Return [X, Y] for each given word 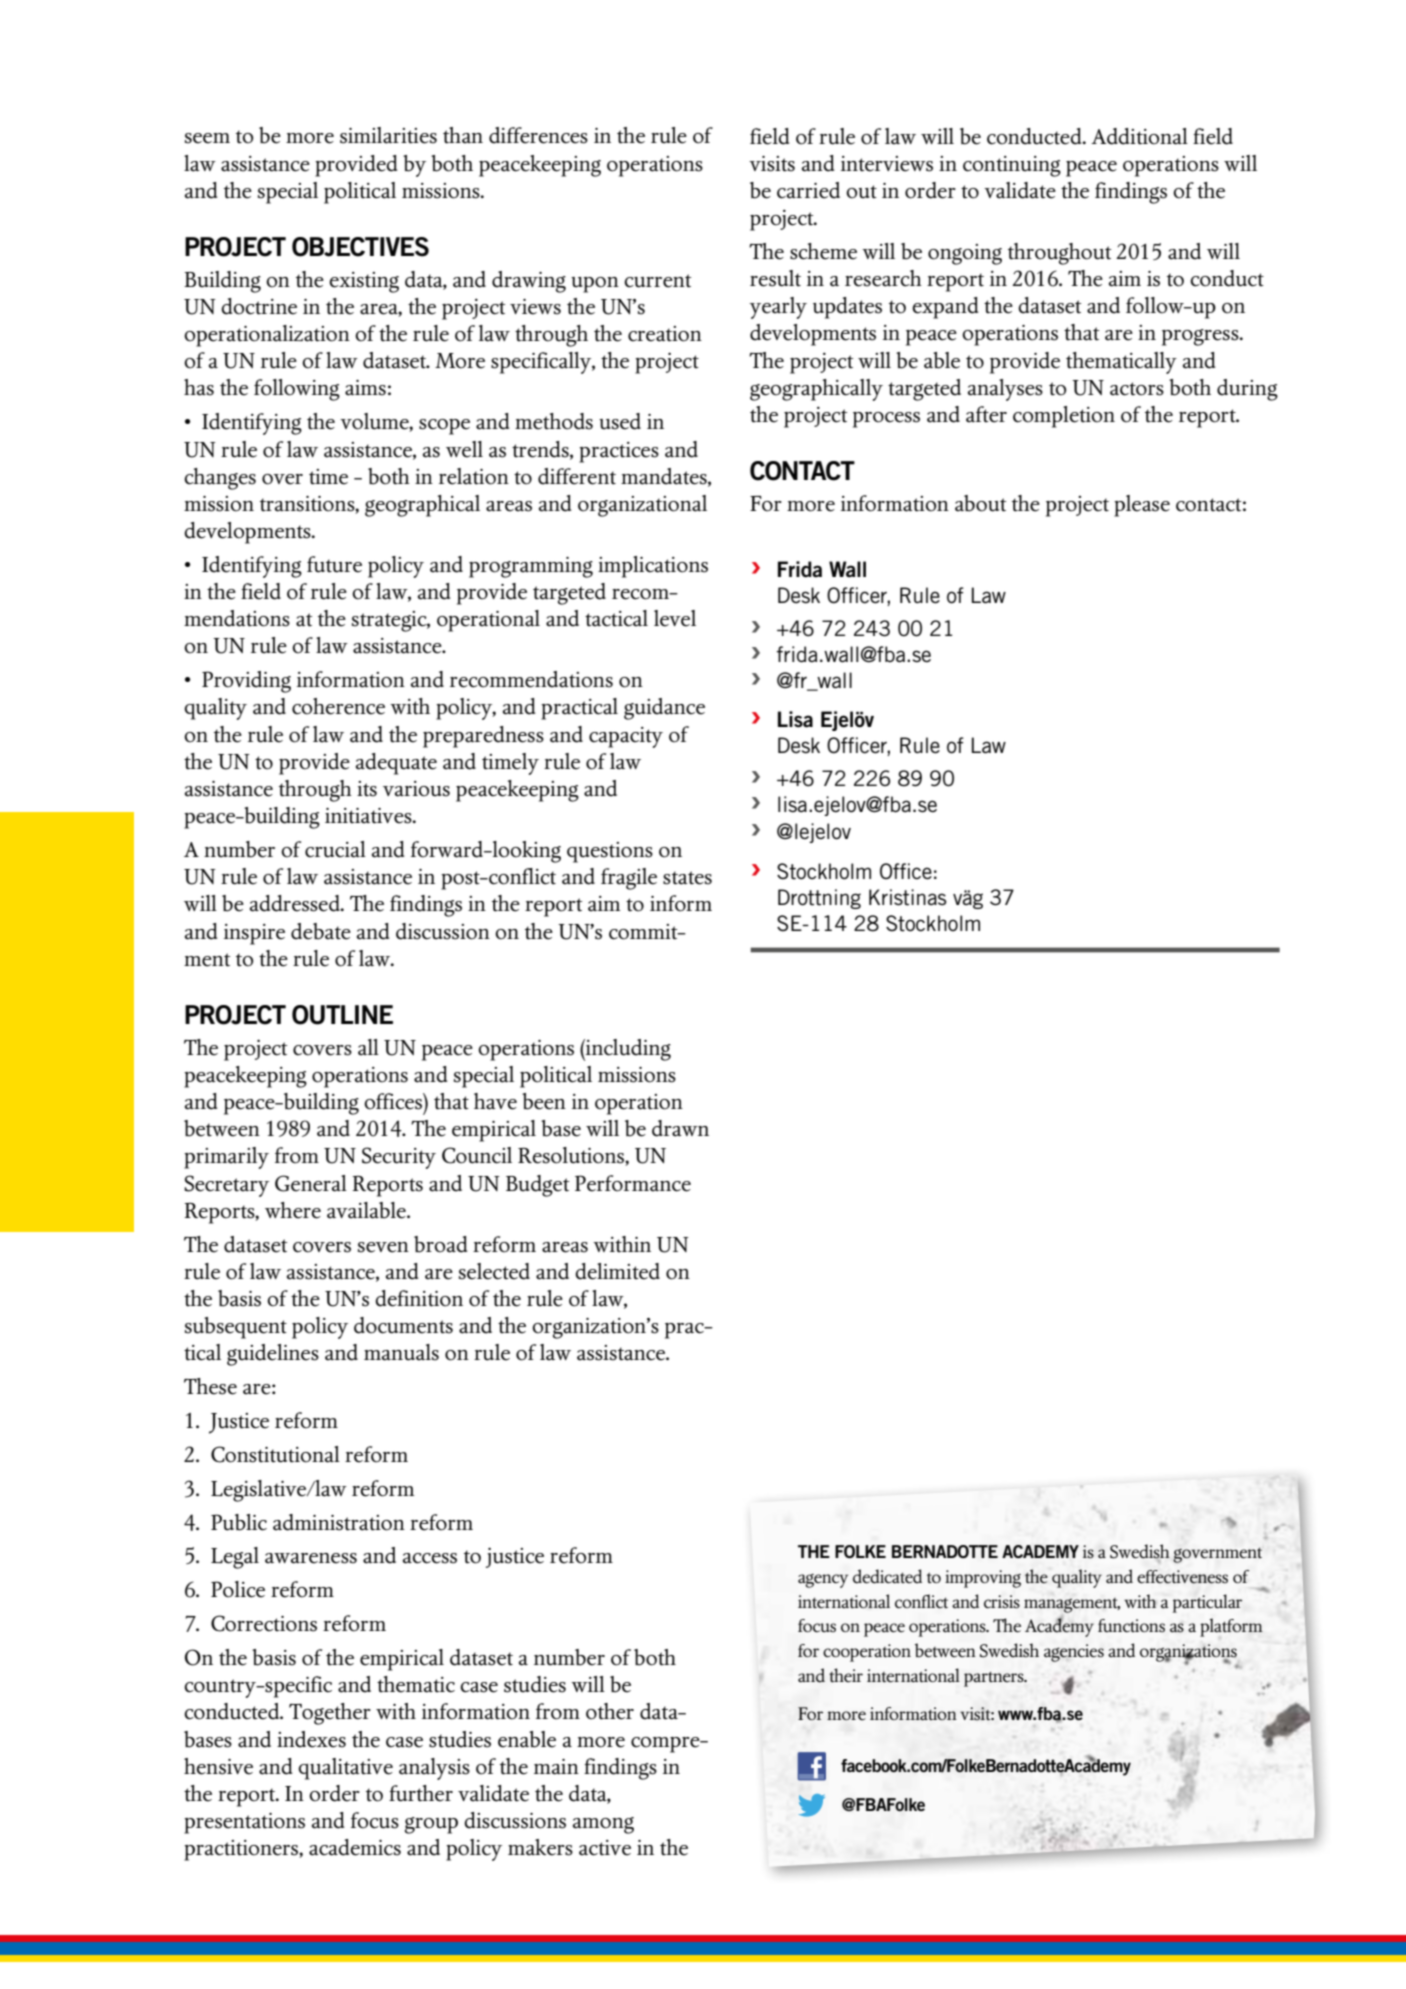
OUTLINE [342, 1015]
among [603, 1825]
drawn [680, 1128]
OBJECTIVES [360, 247]
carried [808, 190]
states [687, 878]
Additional [1139, 136]
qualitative [345, 1769]
